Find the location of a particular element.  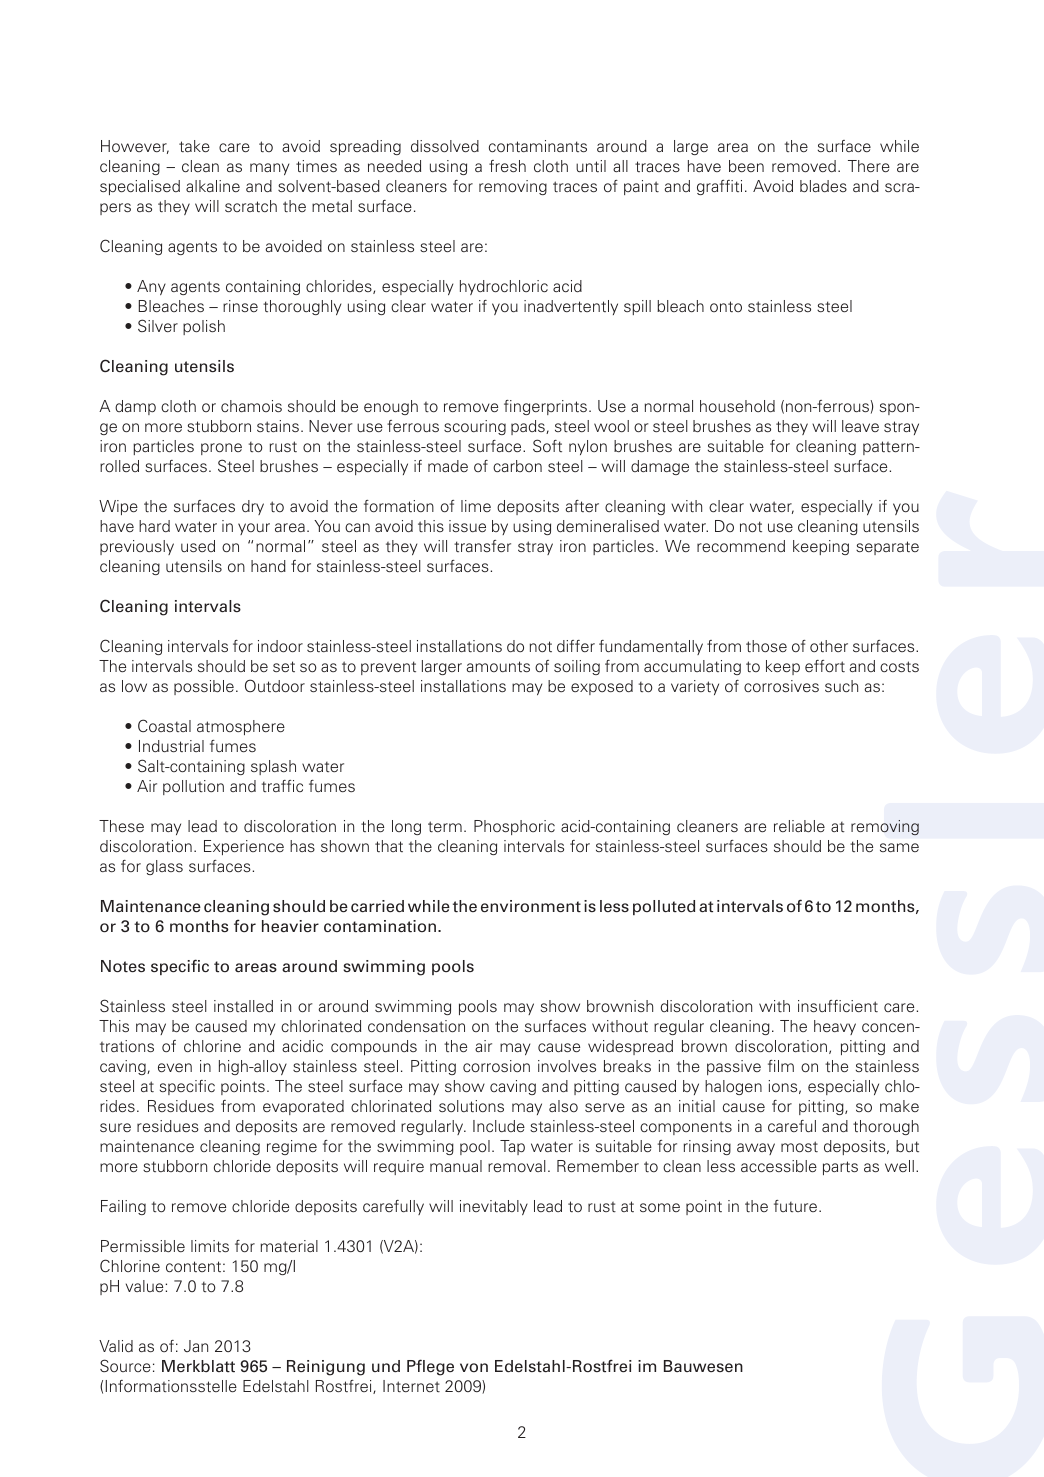

Jan is located at coordinates (196, 1346).
